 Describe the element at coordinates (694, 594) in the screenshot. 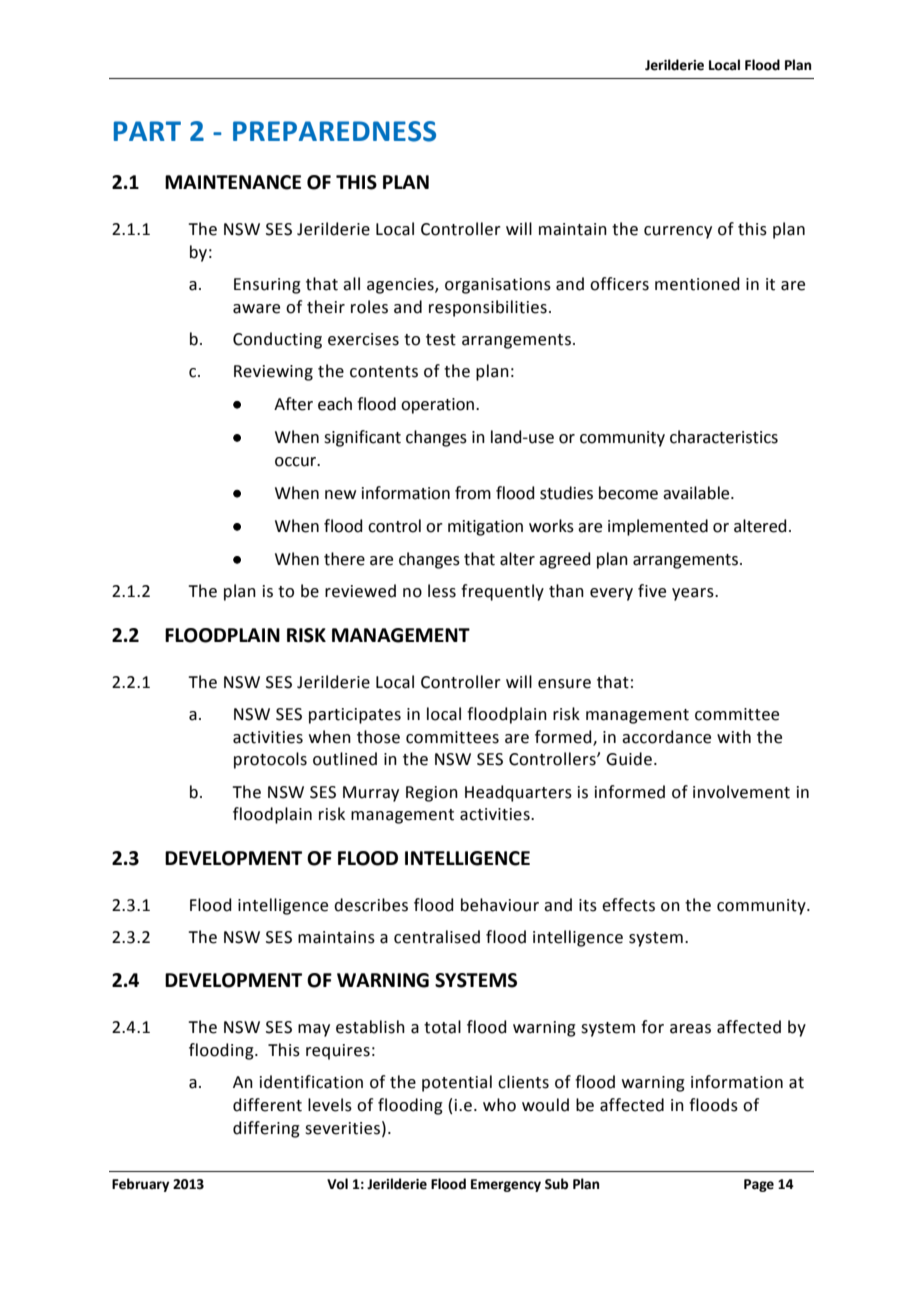

I see `years` at that location.
